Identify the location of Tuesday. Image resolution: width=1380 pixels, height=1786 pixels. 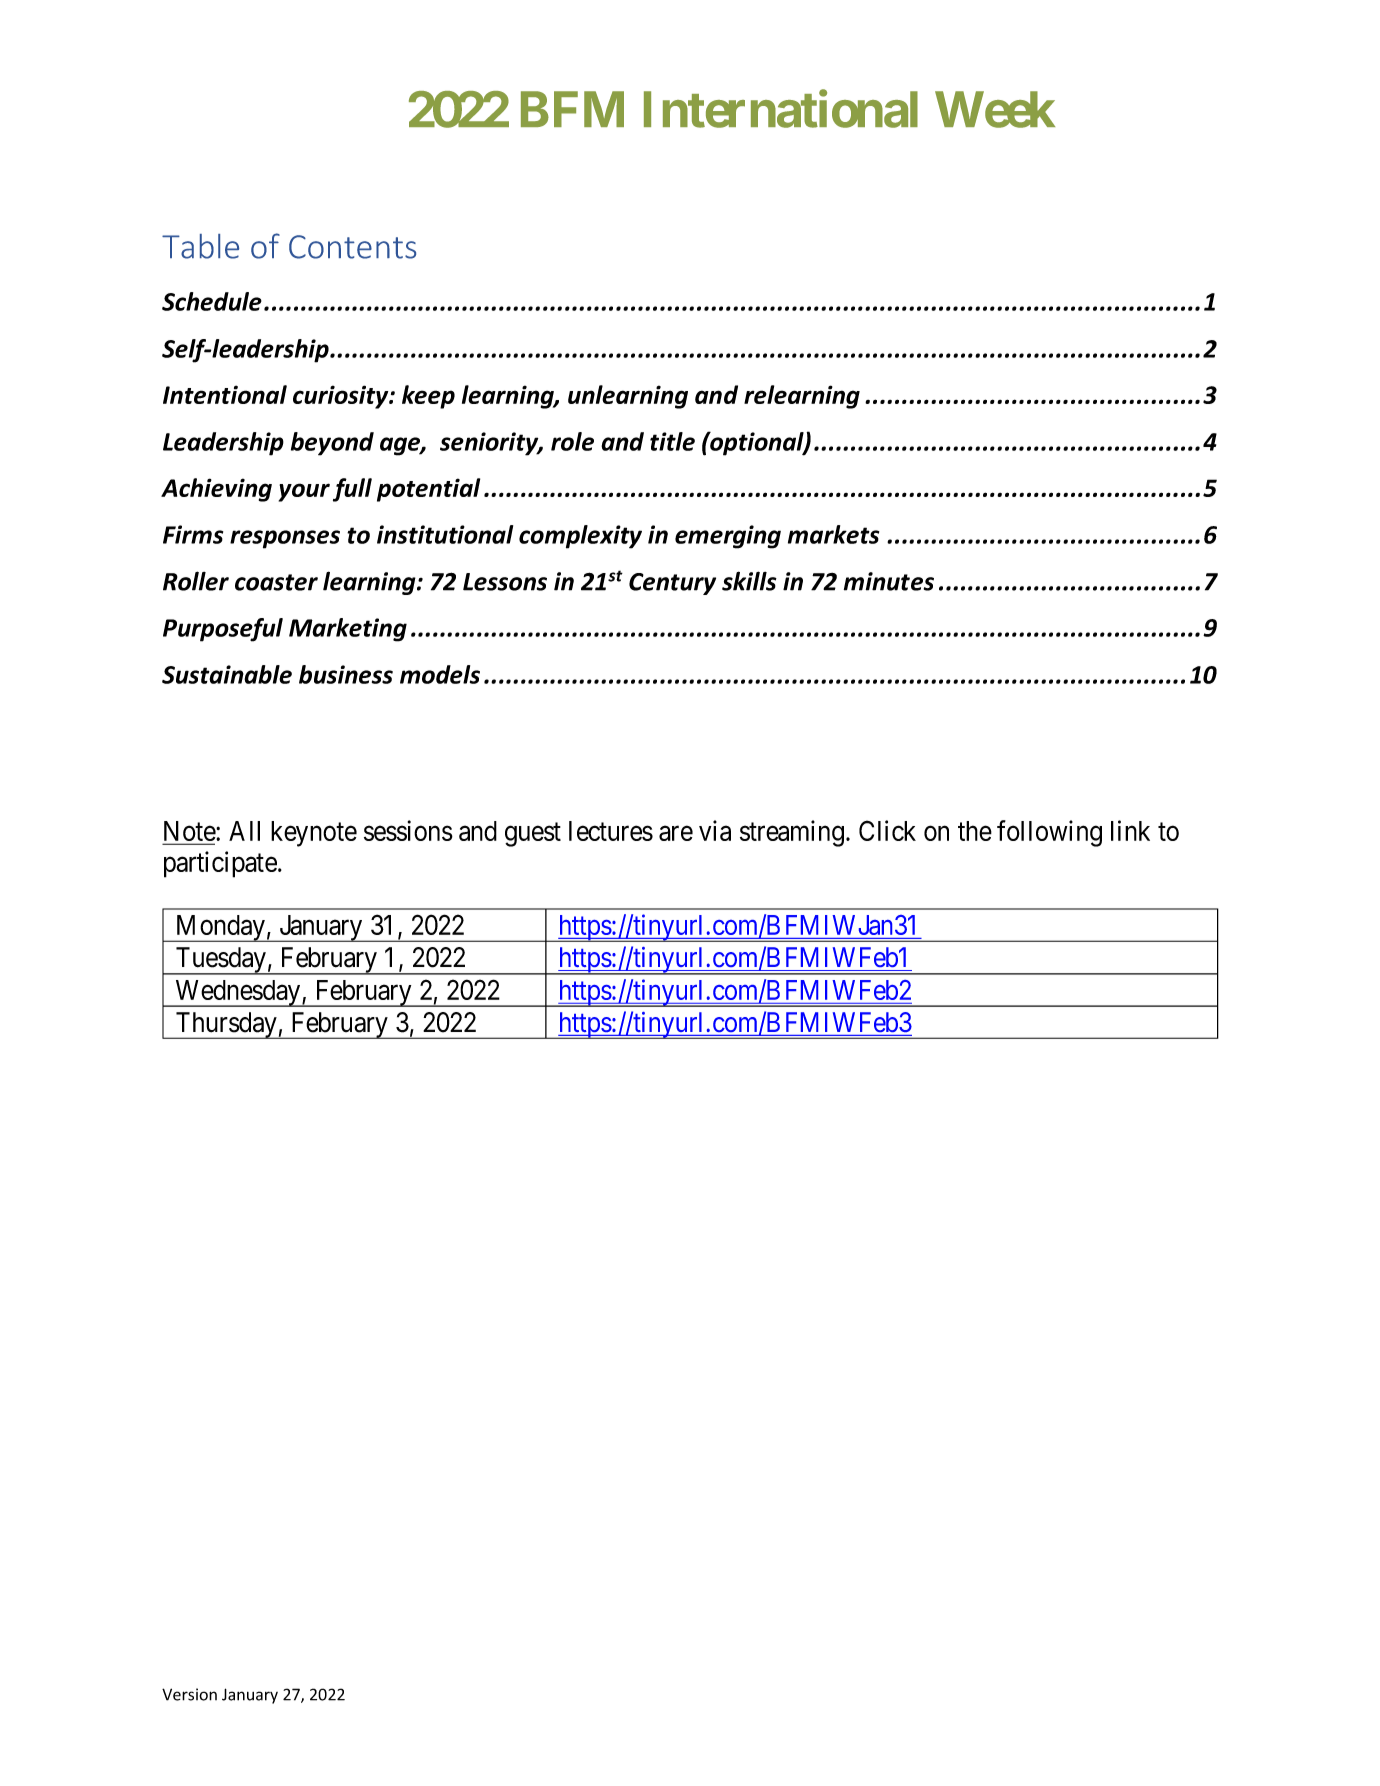
(220, 961).
